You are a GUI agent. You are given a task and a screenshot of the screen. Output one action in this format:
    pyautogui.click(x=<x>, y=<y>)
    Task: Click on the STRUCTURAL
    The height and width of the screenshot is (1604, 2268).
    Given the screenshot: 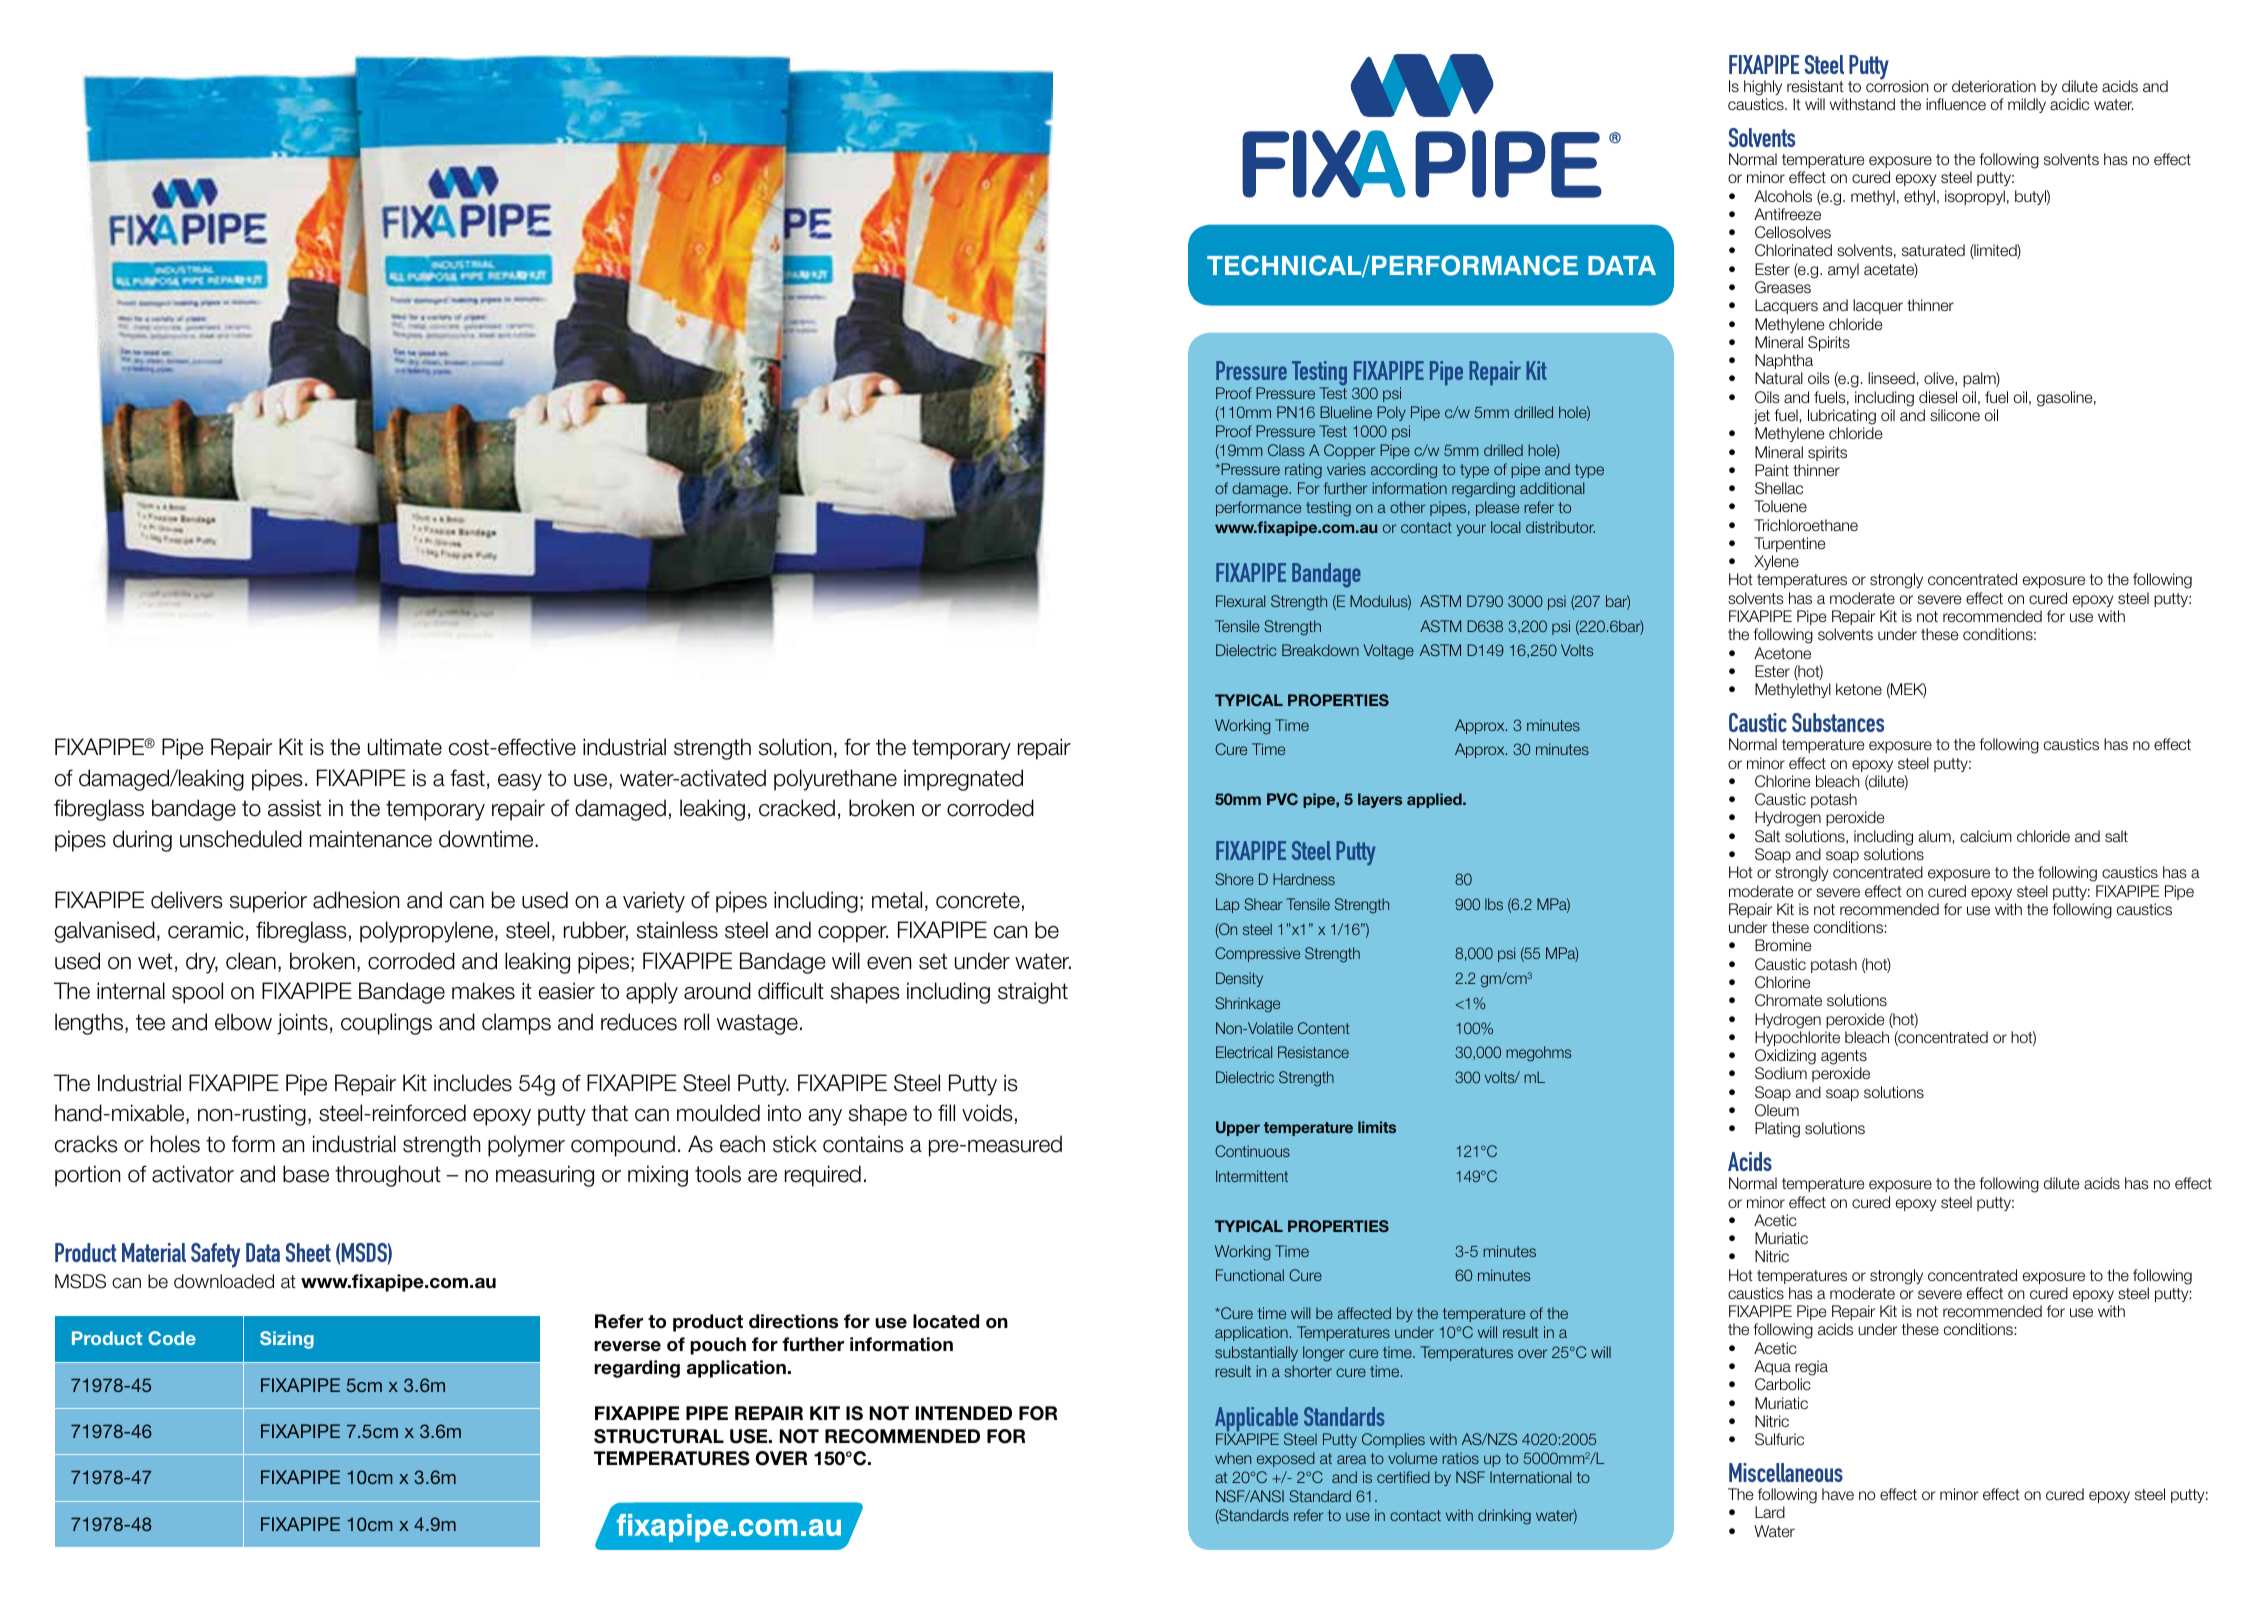 What is the action you would take?
    pyautogui.click(x=659, y=1436)
